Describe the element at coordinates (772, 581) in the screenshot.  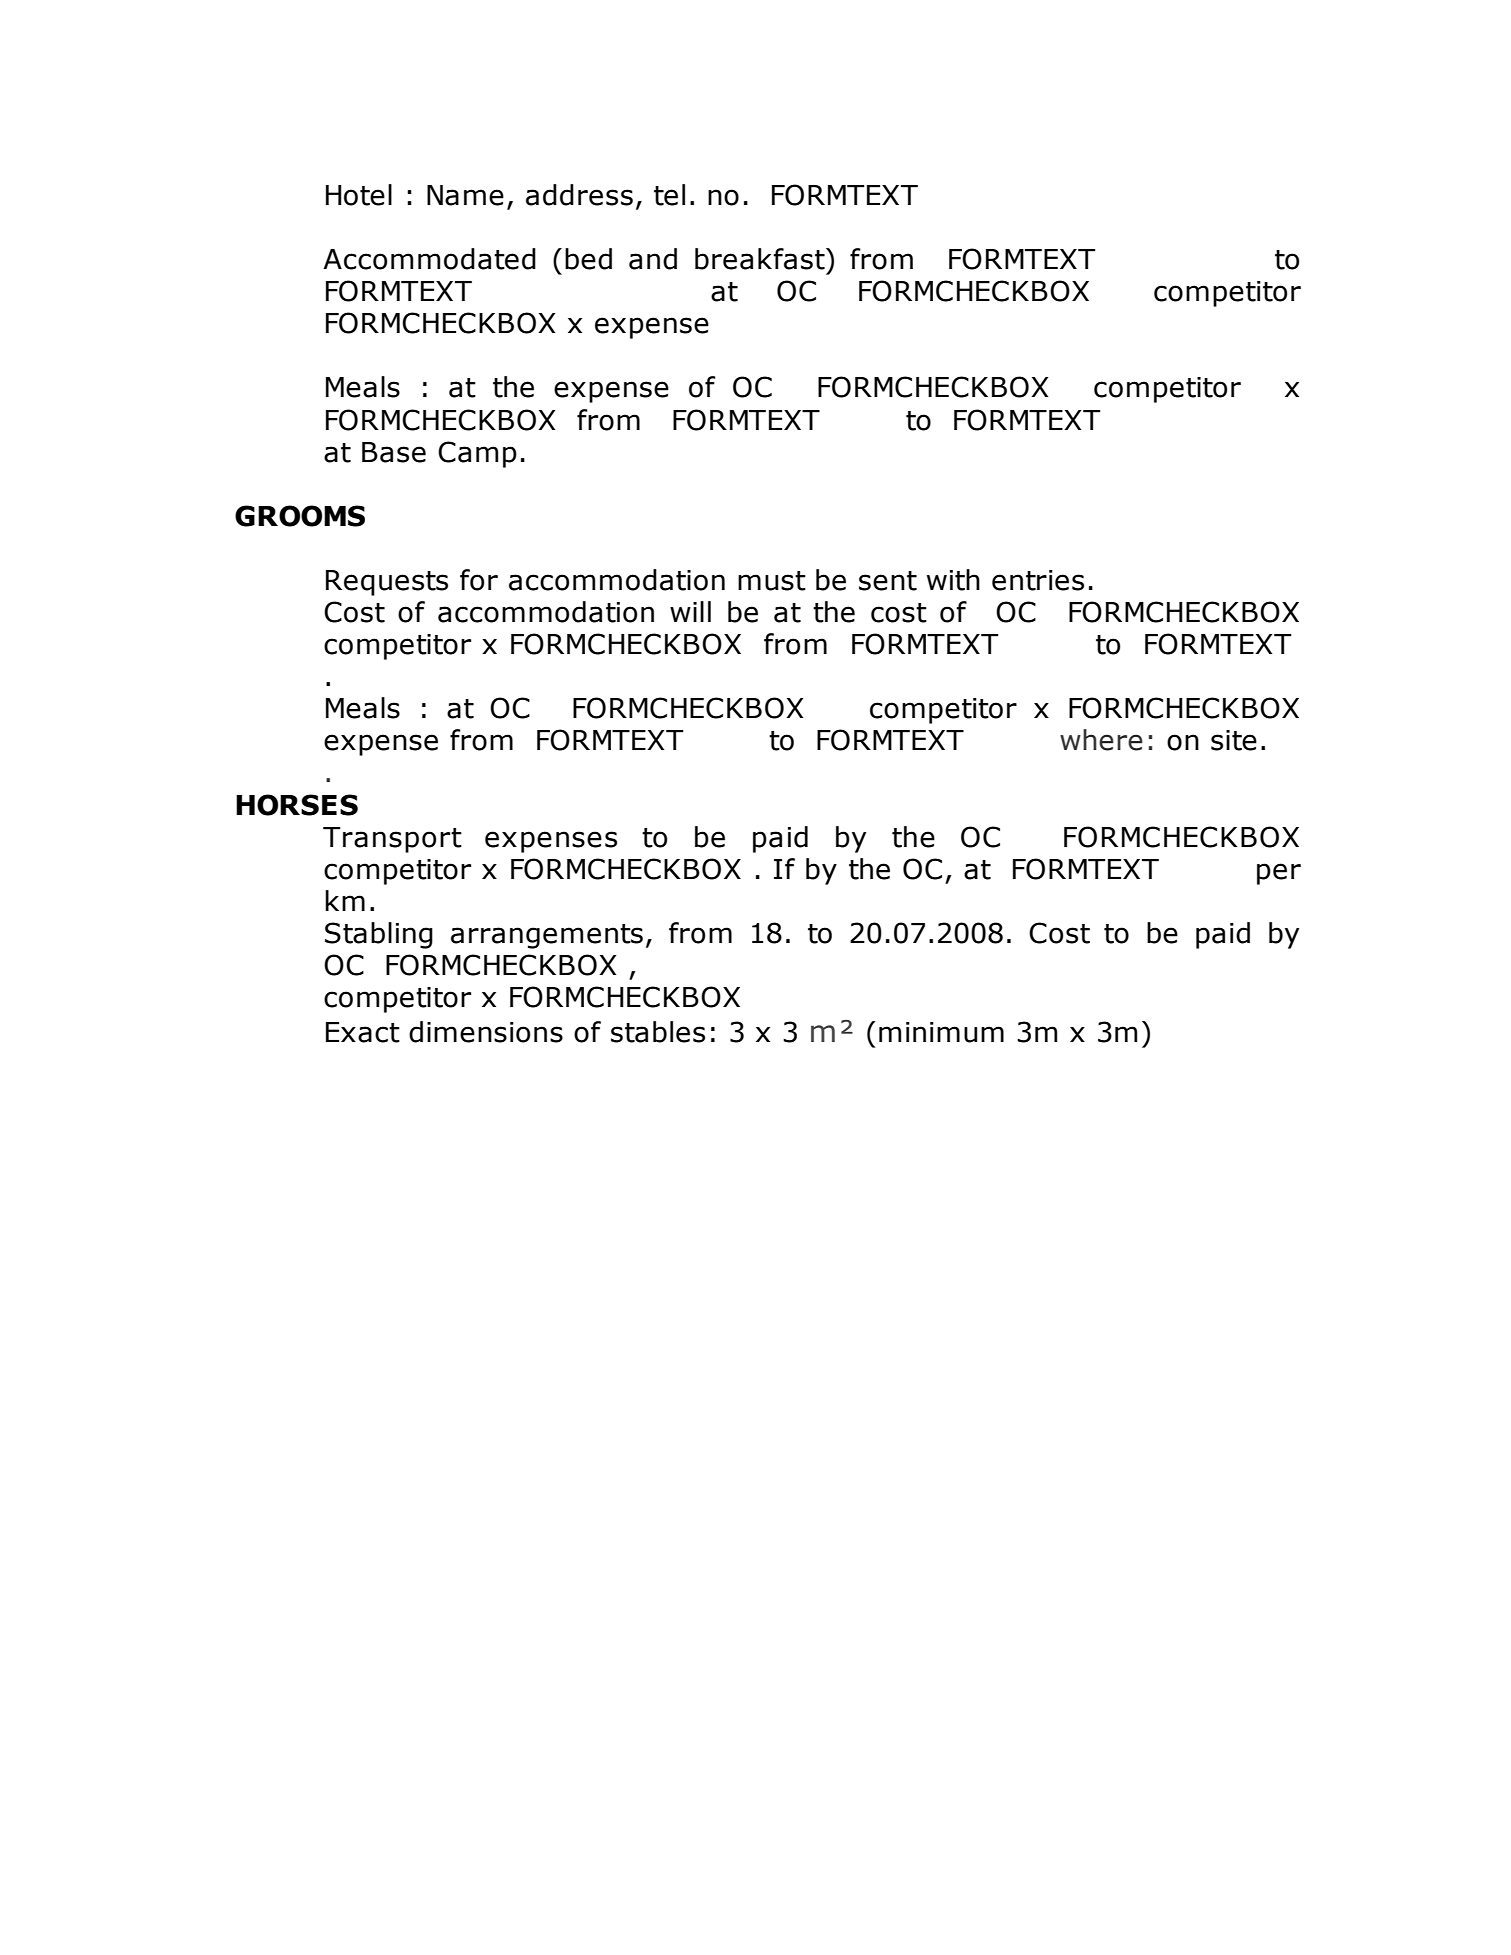
I see `must` at that location.
